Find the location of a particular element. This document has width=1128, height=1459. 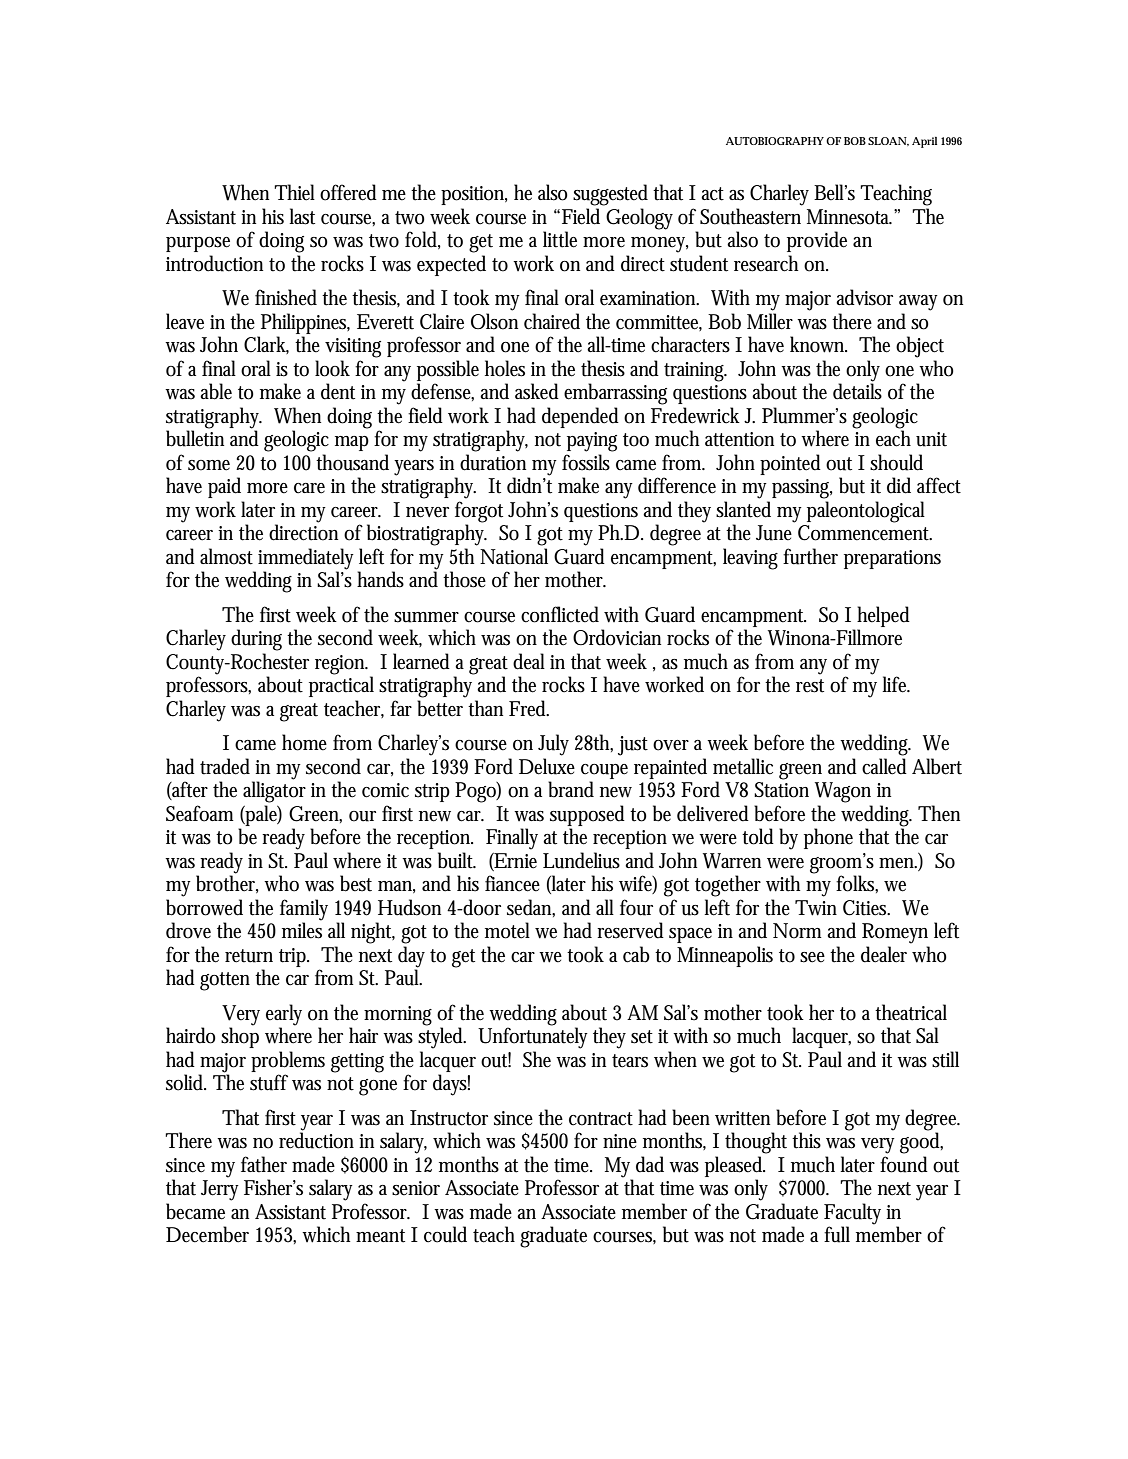

map is located at coordinates (352, 443).
